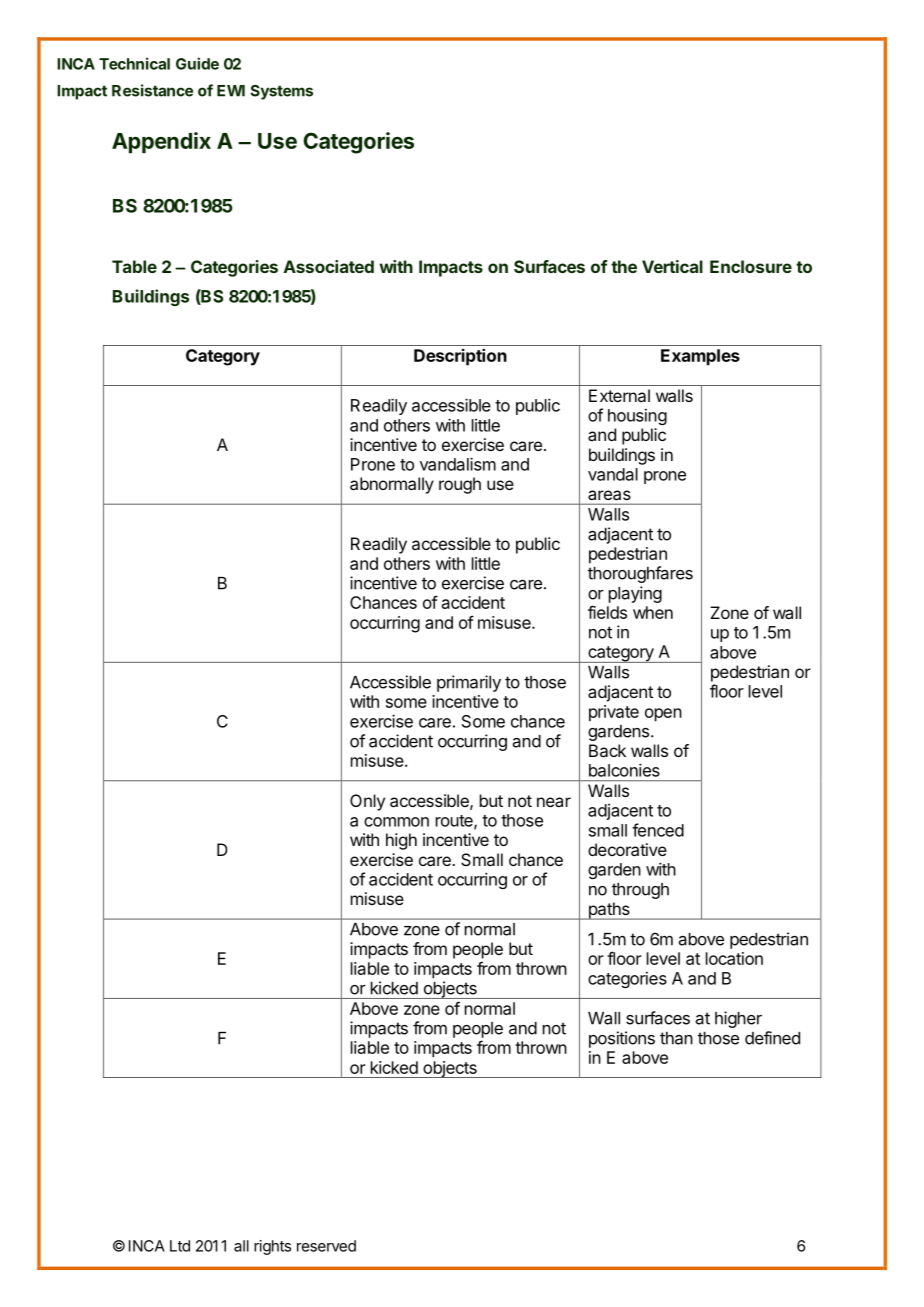 This image has width=924, height=1307. What do you see at coordinates (282, 92) in the image?
I see `Systems` at bounding box center [282, 92].
